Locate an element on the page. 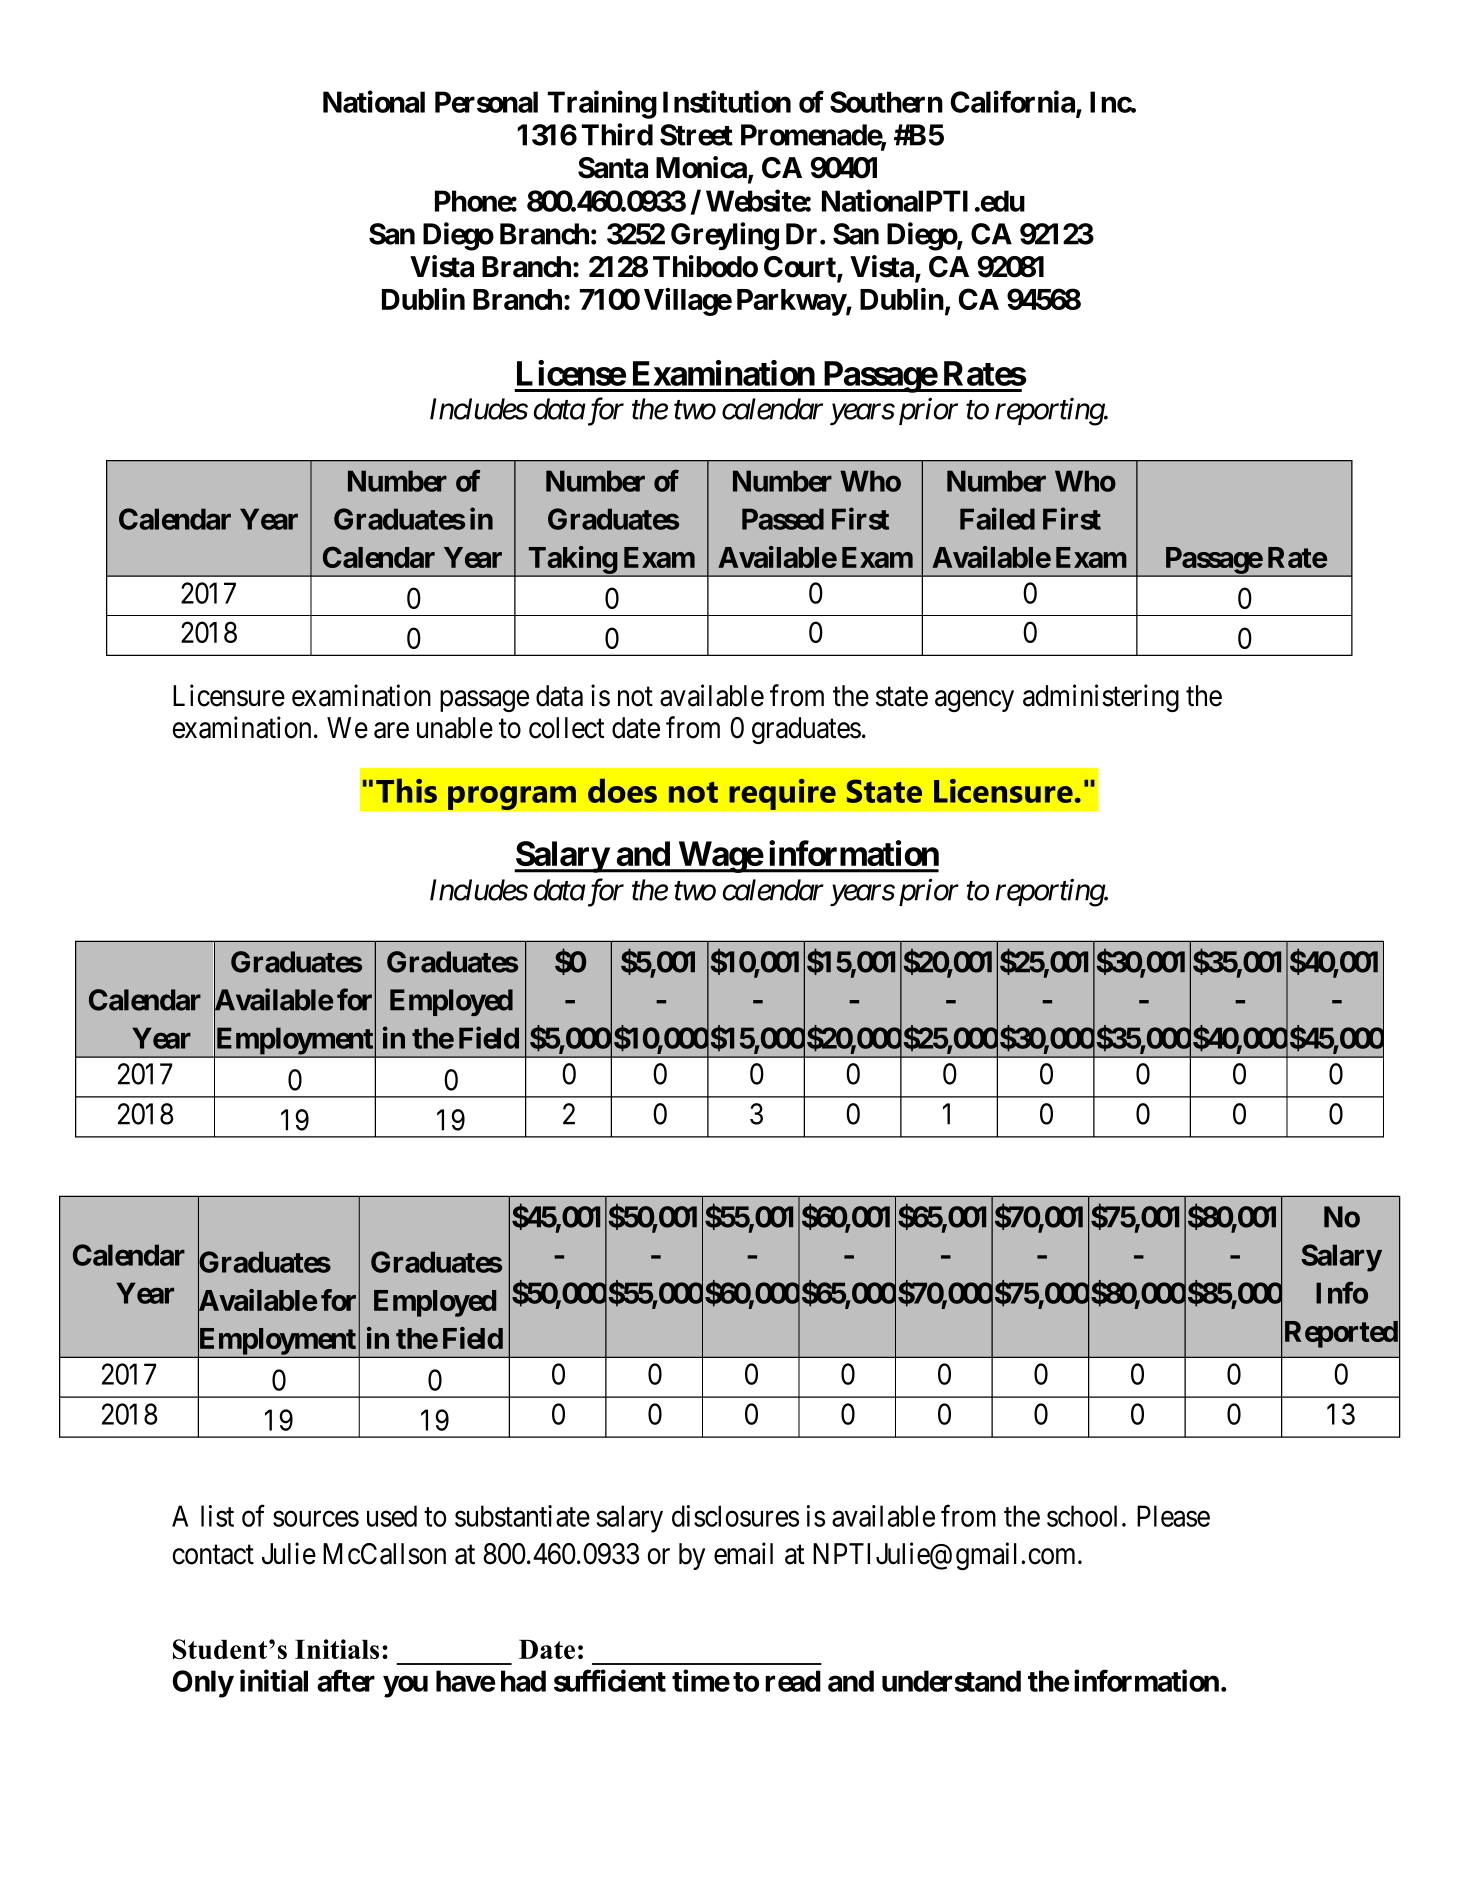 This image has height=1887, width=1458. after is located at coordinates (346, 1680).
